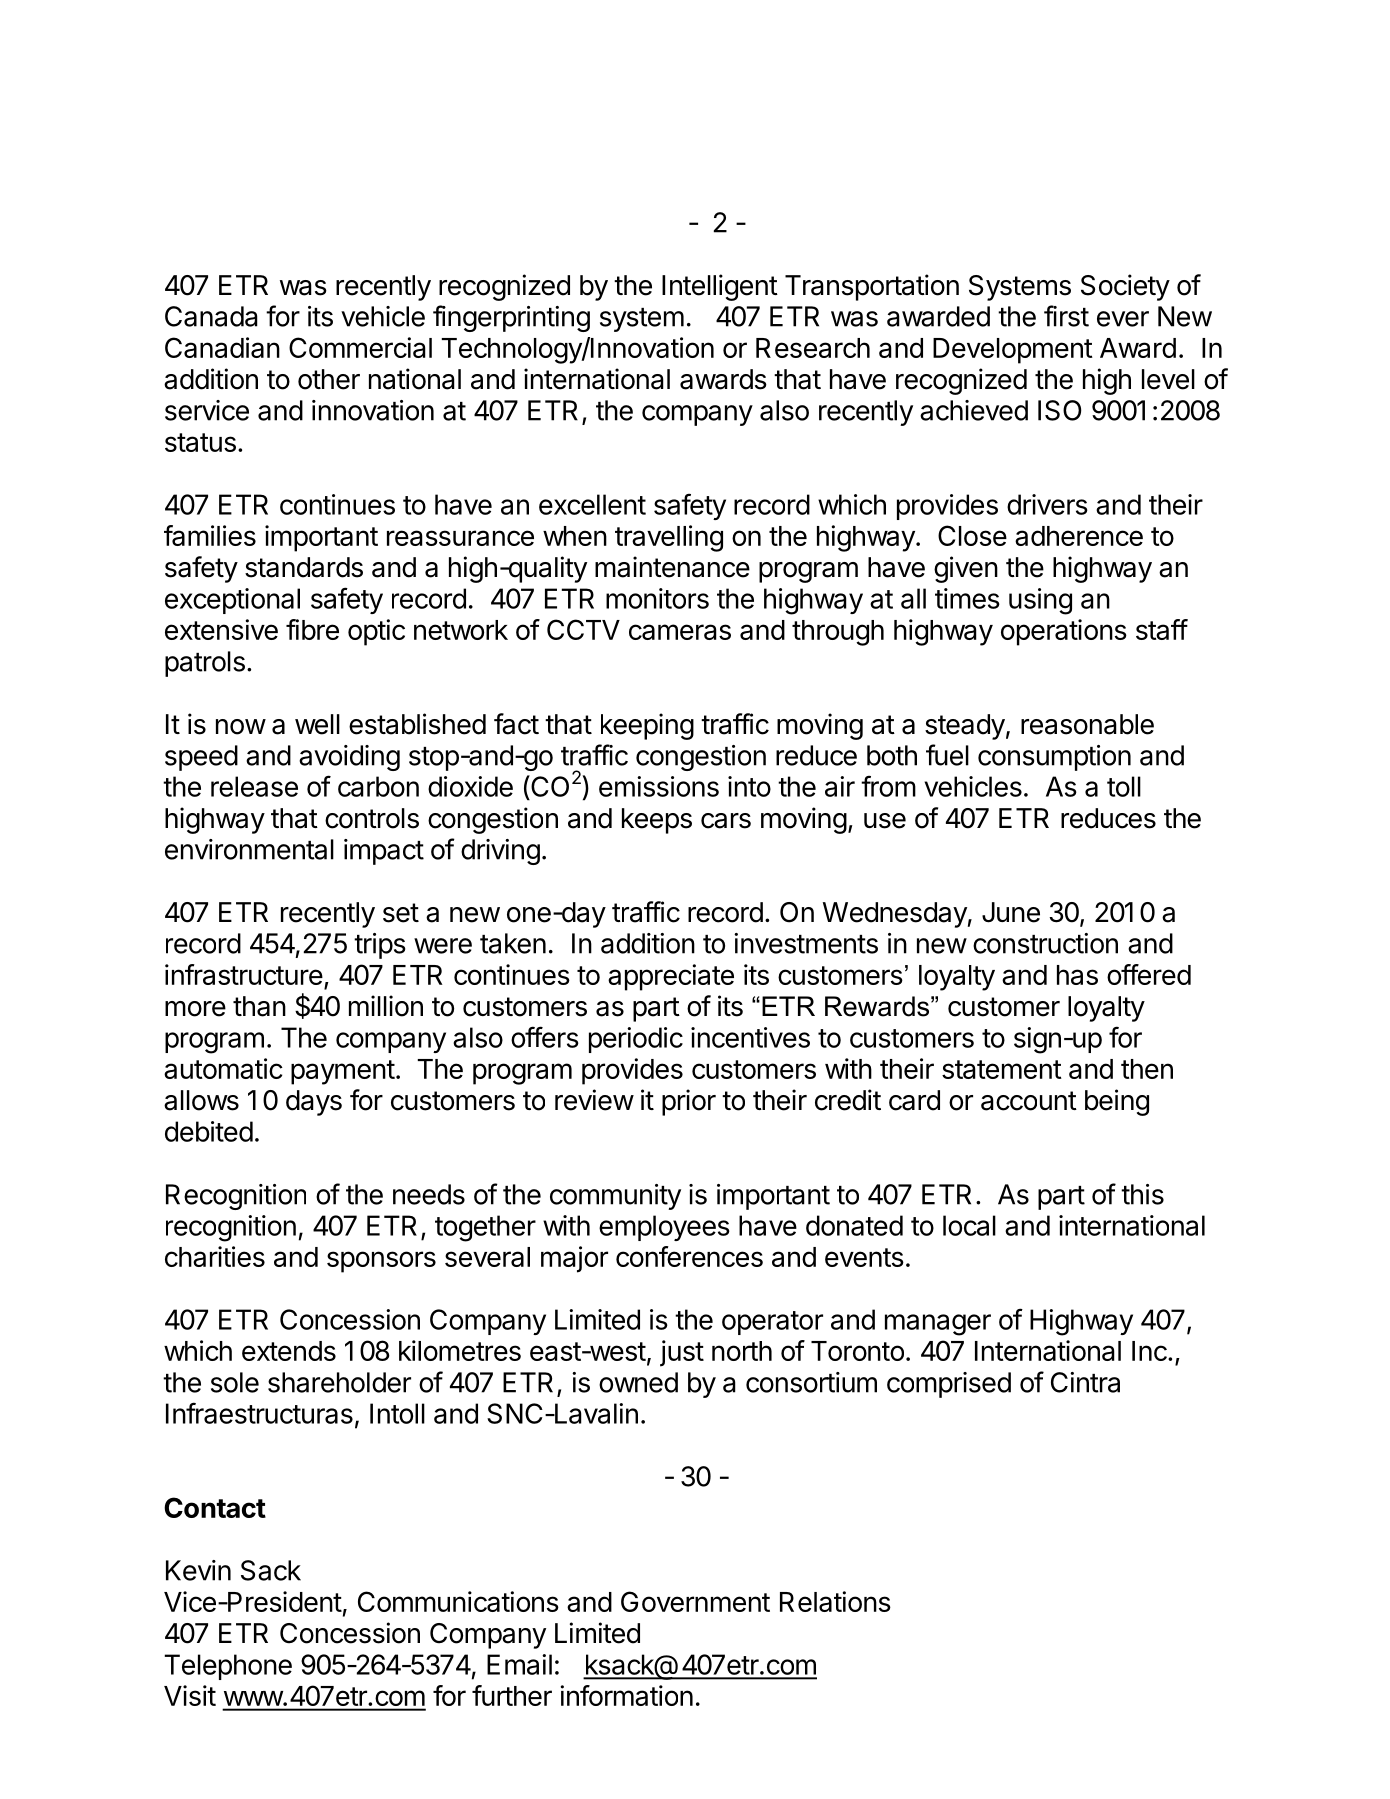  What do you see at coordinates (228, 1667) in the image?
I see `Telephone` at bounding box center [228, 1667].
